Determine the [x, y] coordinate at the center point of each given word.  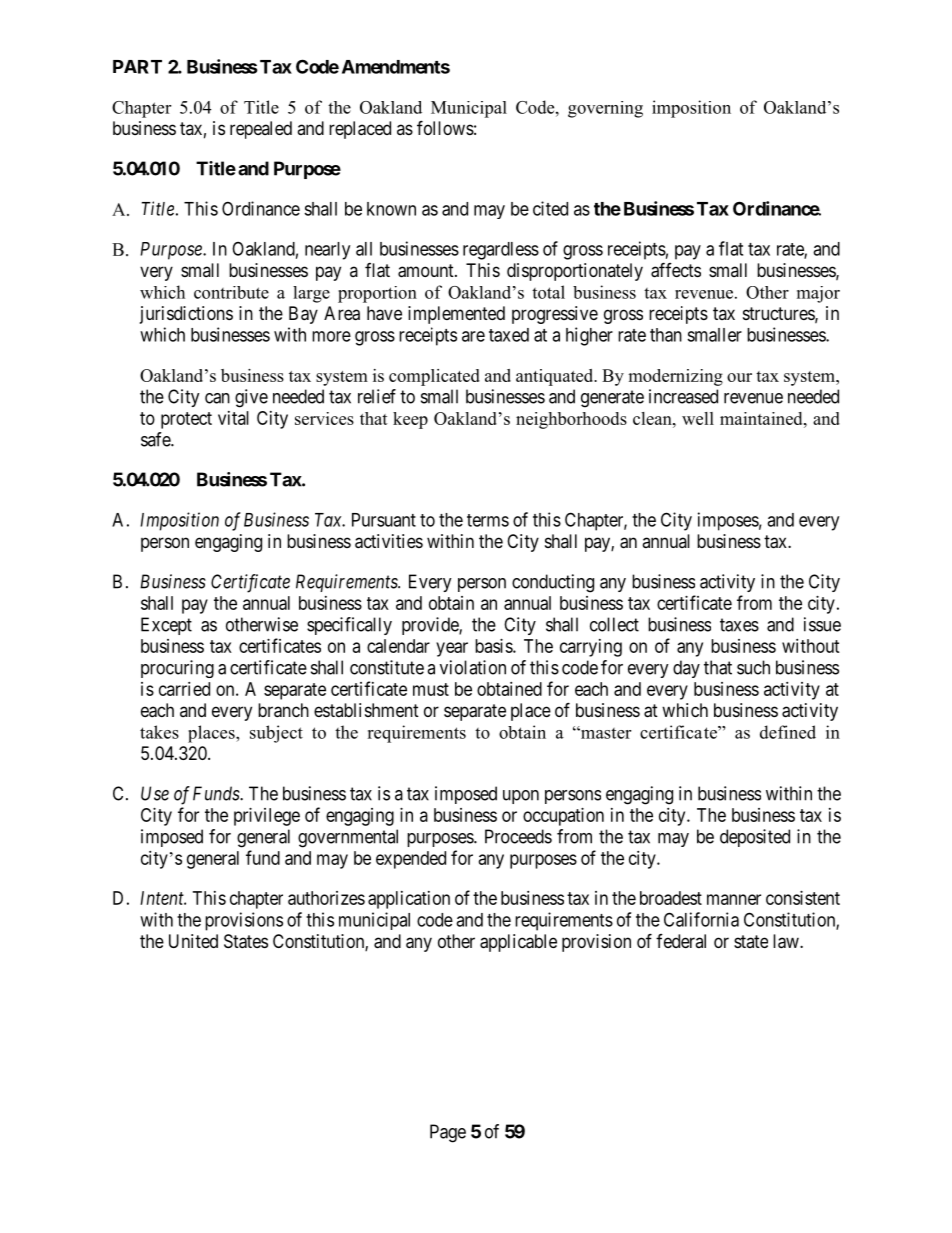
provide [431, 626]
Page [448, 1133]
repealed [261, 130]
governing [605, 109]
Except [166, 626]
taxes [739, 625]
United [193, 941]
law [787, 941]
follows [445, 127]
